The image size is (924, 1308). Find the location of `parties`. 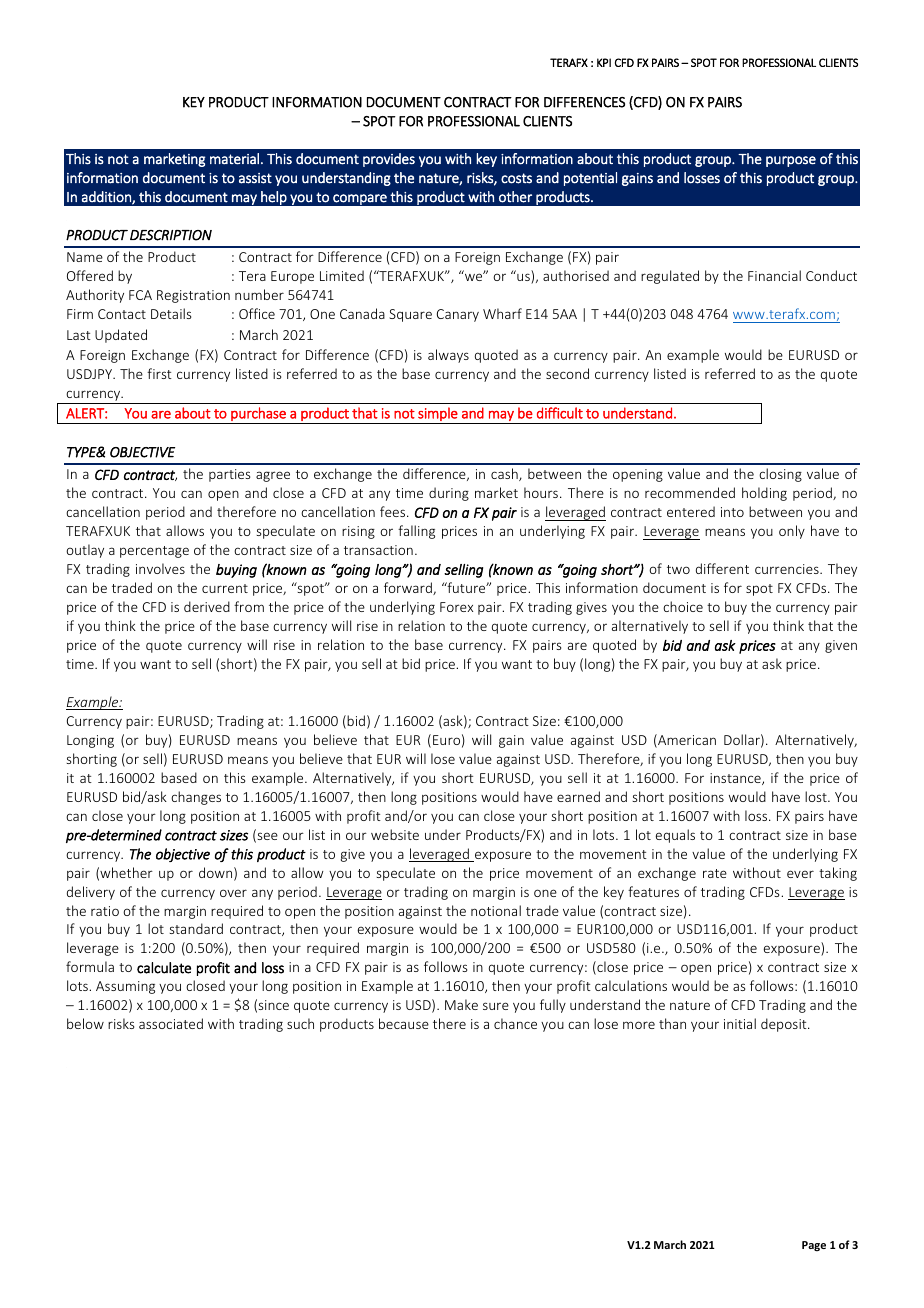

parties is located at coordinates (229, 475).
